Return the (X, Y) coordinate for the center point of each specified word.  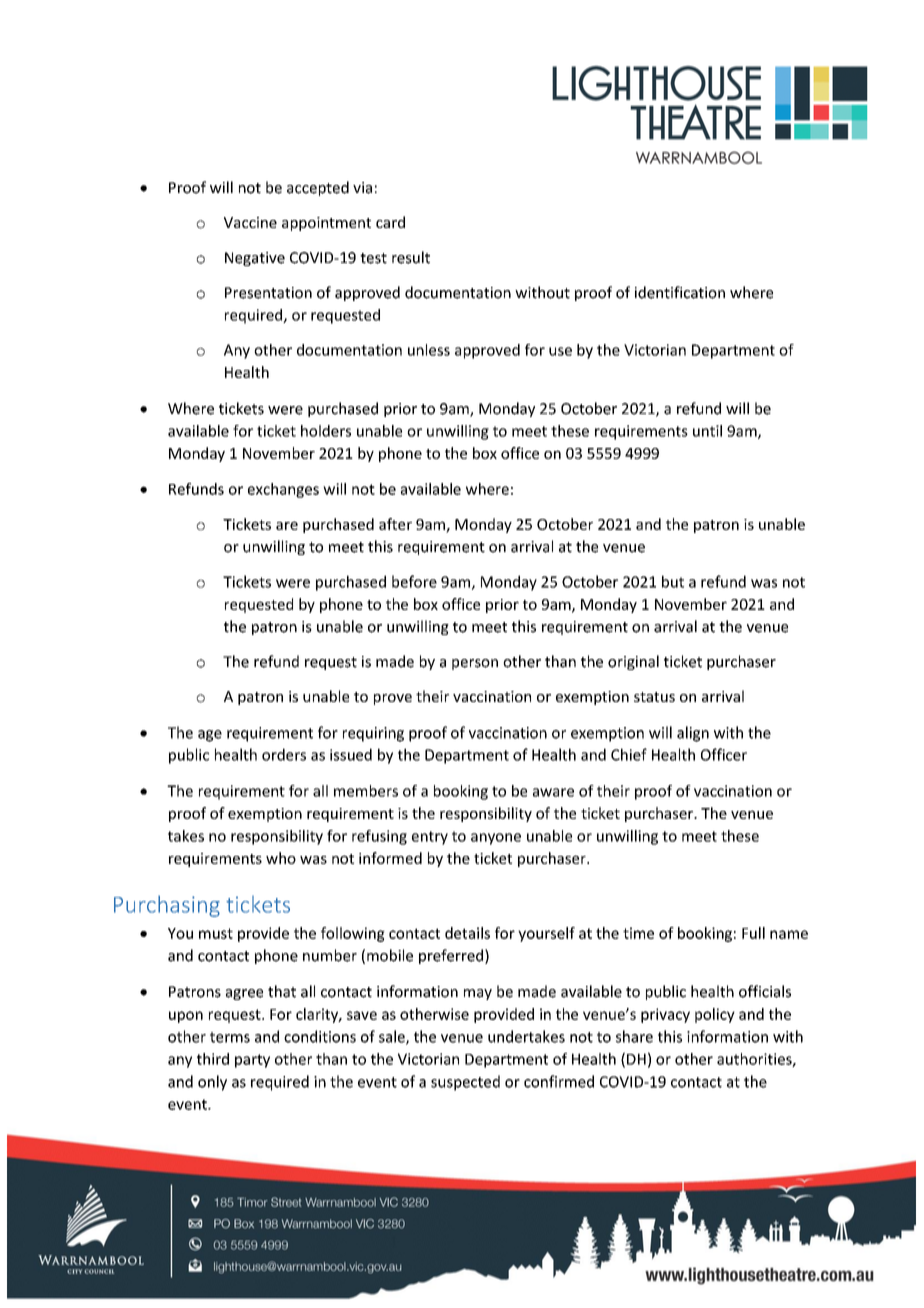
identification (680, 292)
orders (284, 754)
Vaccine (250, 222)
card (390, 222)
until (707, 431)
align (693, 734)
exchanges (283, 490)
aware (553, 792)
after (395, 524)
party (252, 1061)
